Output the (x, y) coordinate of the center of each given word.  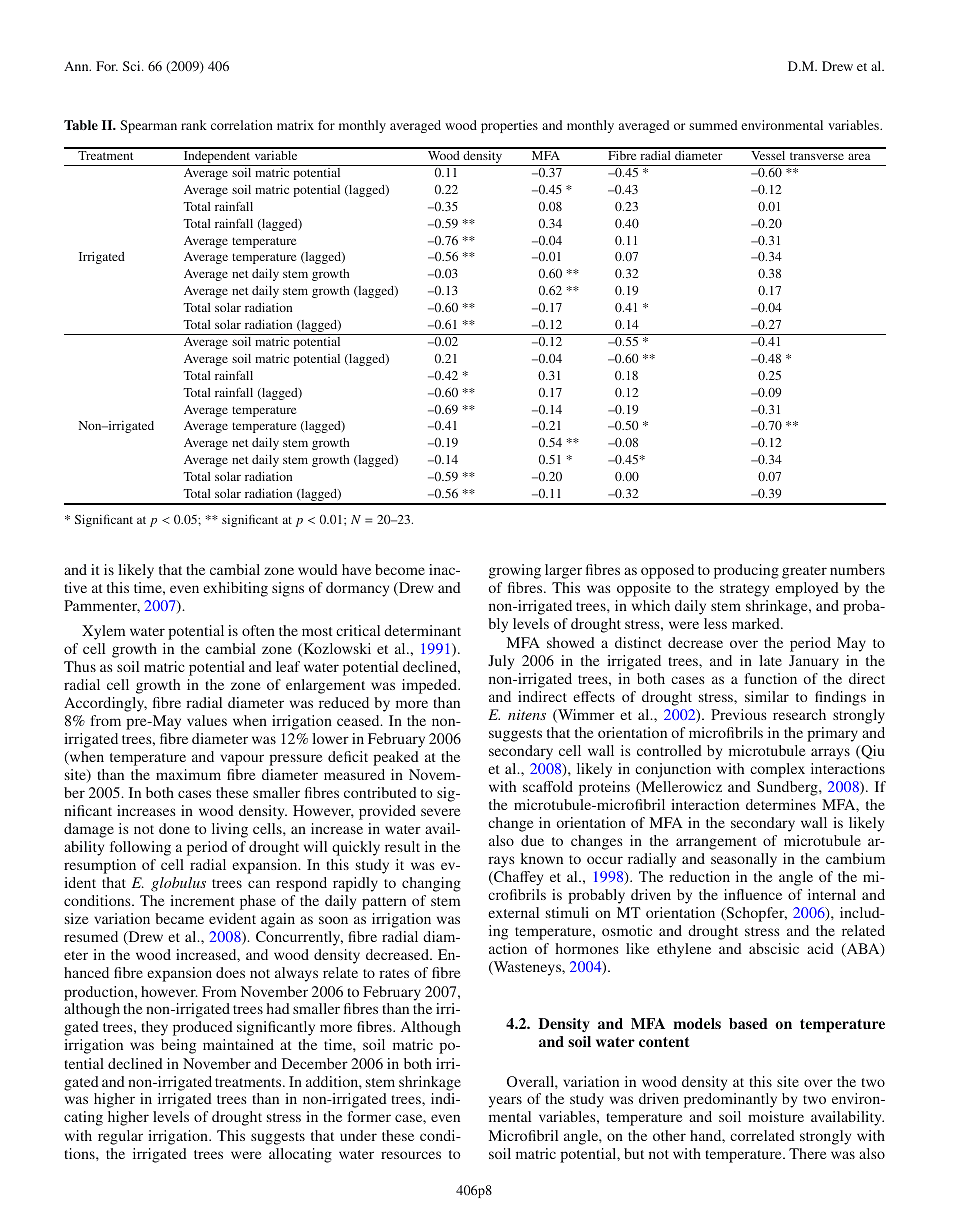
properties (509, 126)
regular (120, 1137)
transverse (817, 156)
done (174, 828)
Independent (217, 157)
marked (757, 623)
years (505, 1102)
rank (194, 125)
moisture (776, 1116)
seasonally (744, 860)
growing (515, 571)
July (501, 662)
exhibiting (235, 589)
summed (713, 125)
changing (431, 884)
